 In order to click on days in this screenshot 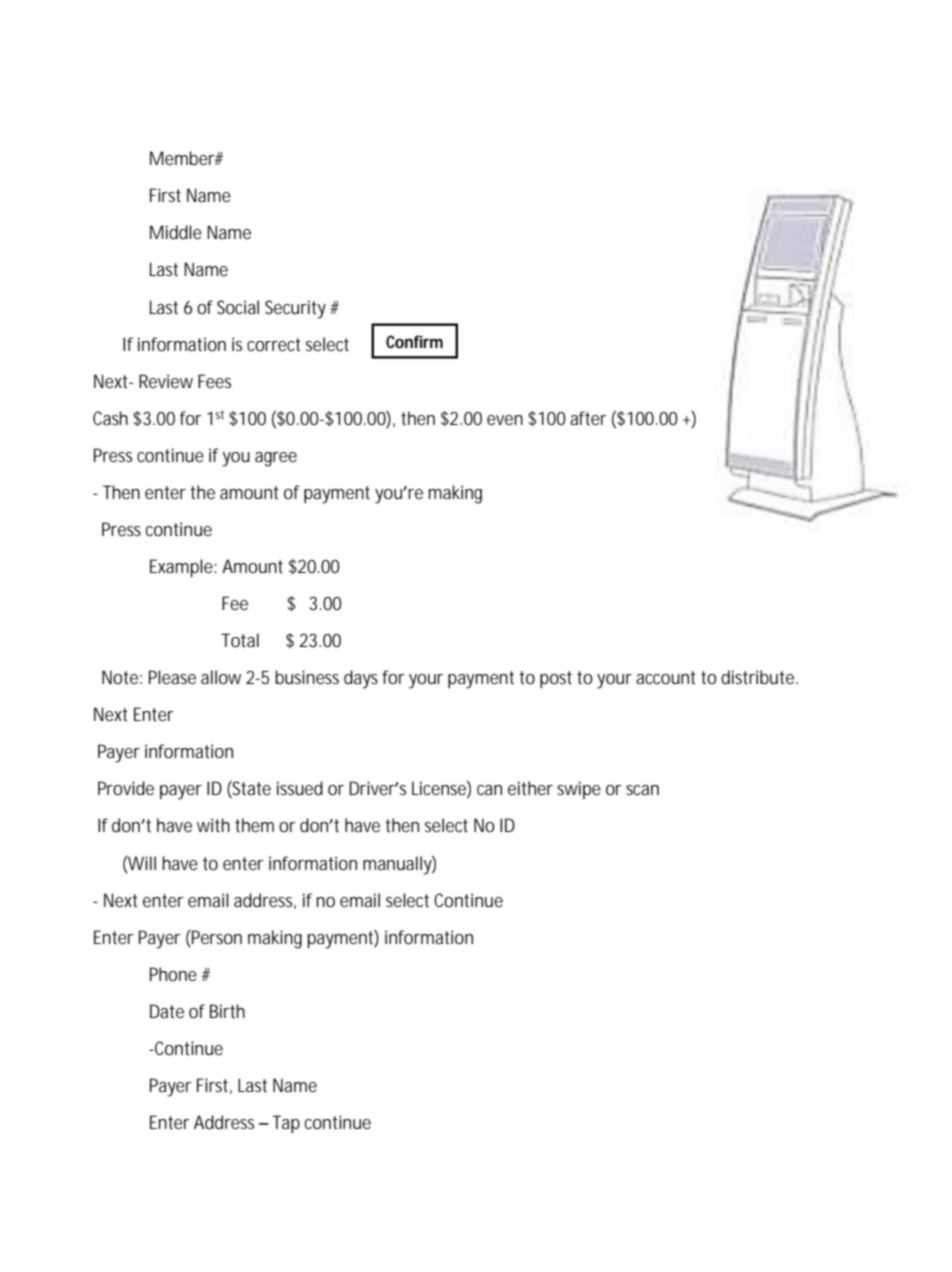, I will do `click(361, 679)`.
